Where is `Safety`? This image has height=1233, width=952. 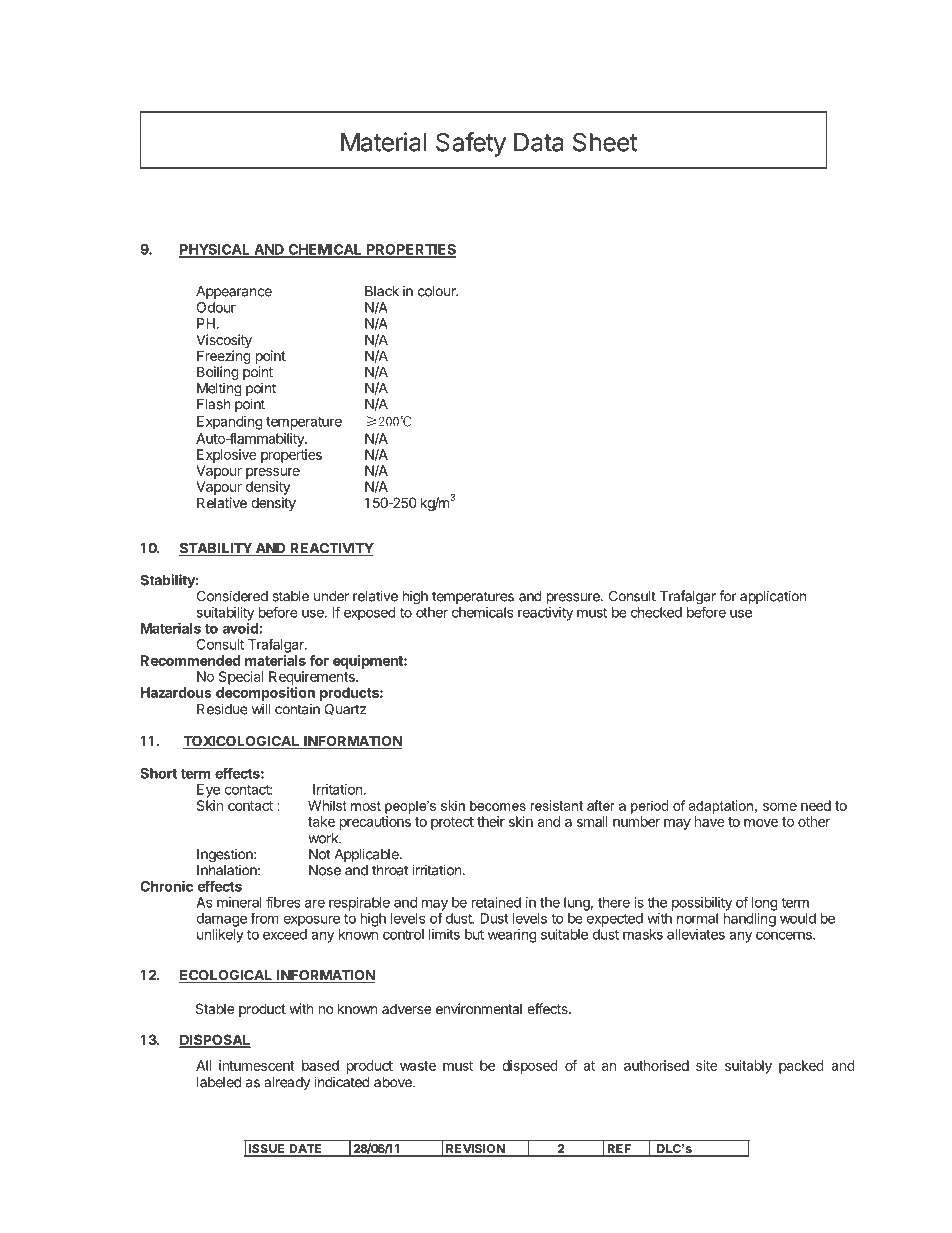
Safety is located at coordinates (471, 144).
